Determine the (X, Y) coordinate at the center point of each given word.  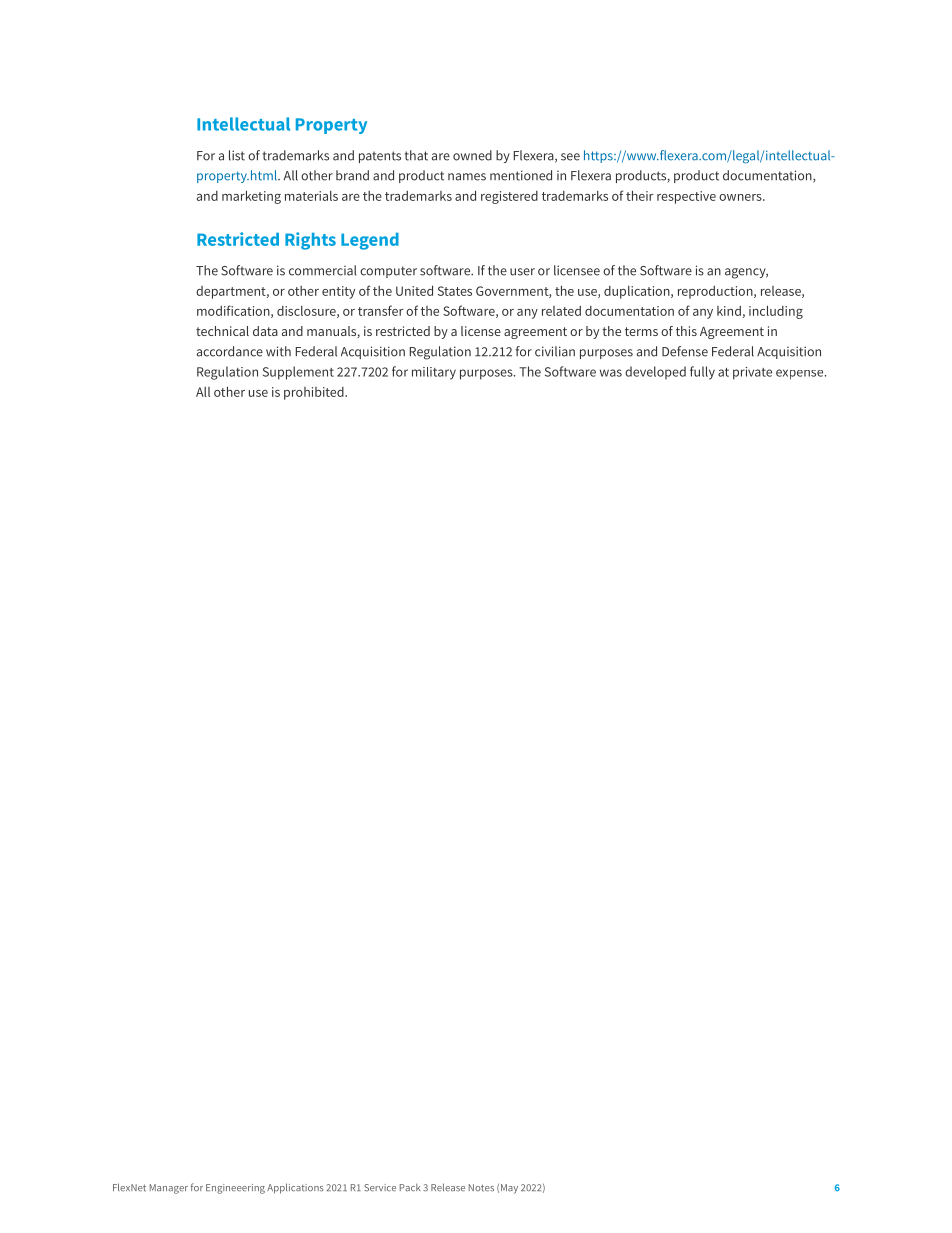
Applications (295, 1188)
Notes (481, 1188)
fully (702, 373)
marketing (251, 197)
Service (380, 1188)
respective (686, 197)
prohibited (315, 393)
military (434, 373)
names (467, 177)
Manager (169, 1189)
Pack (410, 1188)
